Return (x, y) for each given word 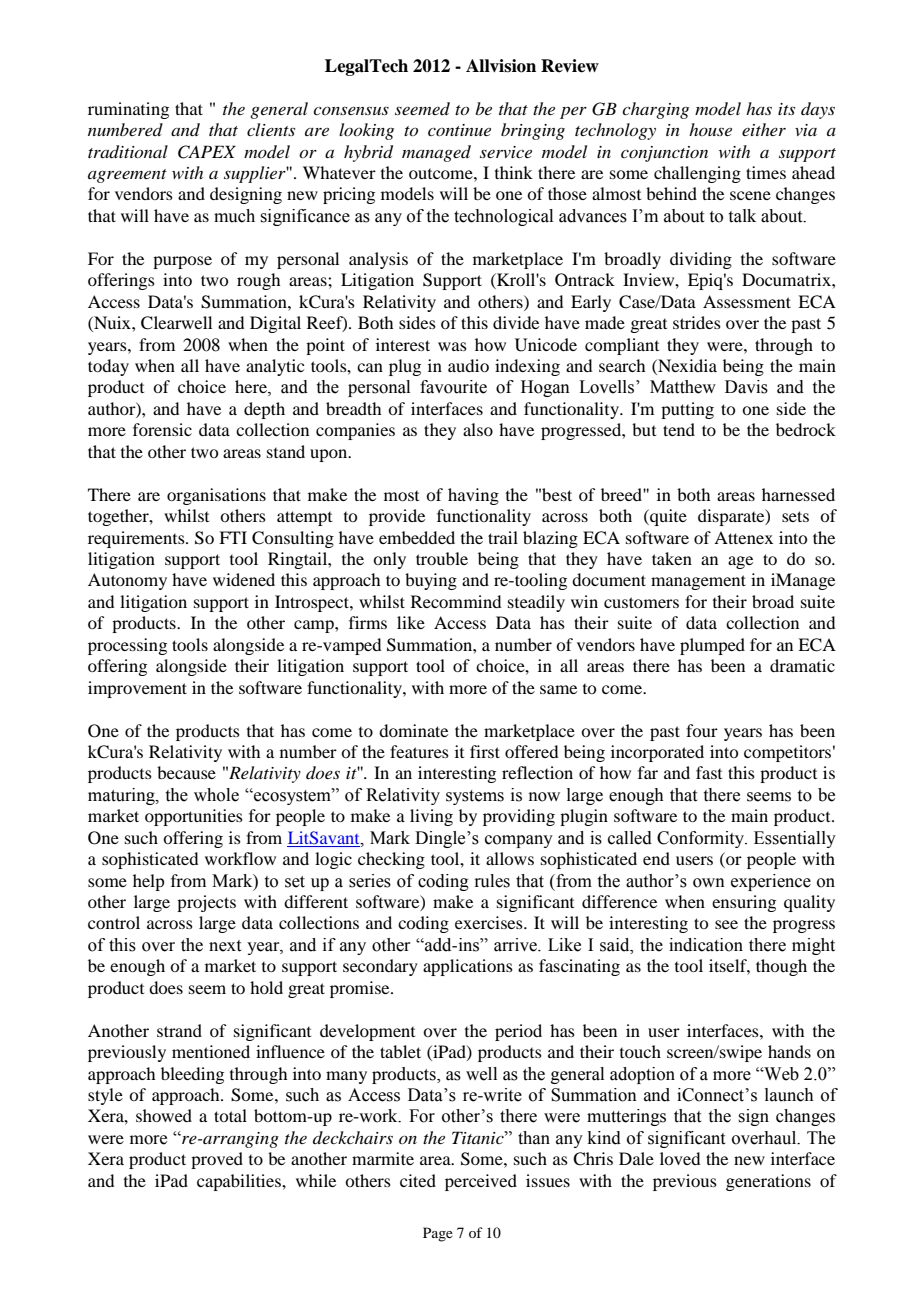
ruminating (128, 110)
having (473, 496)
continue (459, 130)
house (710, 129)
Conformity (702, 839)
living (431, 817)
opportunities (194, 817)
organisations (216, 496)
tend (679, 429)
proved (217, 1160)
